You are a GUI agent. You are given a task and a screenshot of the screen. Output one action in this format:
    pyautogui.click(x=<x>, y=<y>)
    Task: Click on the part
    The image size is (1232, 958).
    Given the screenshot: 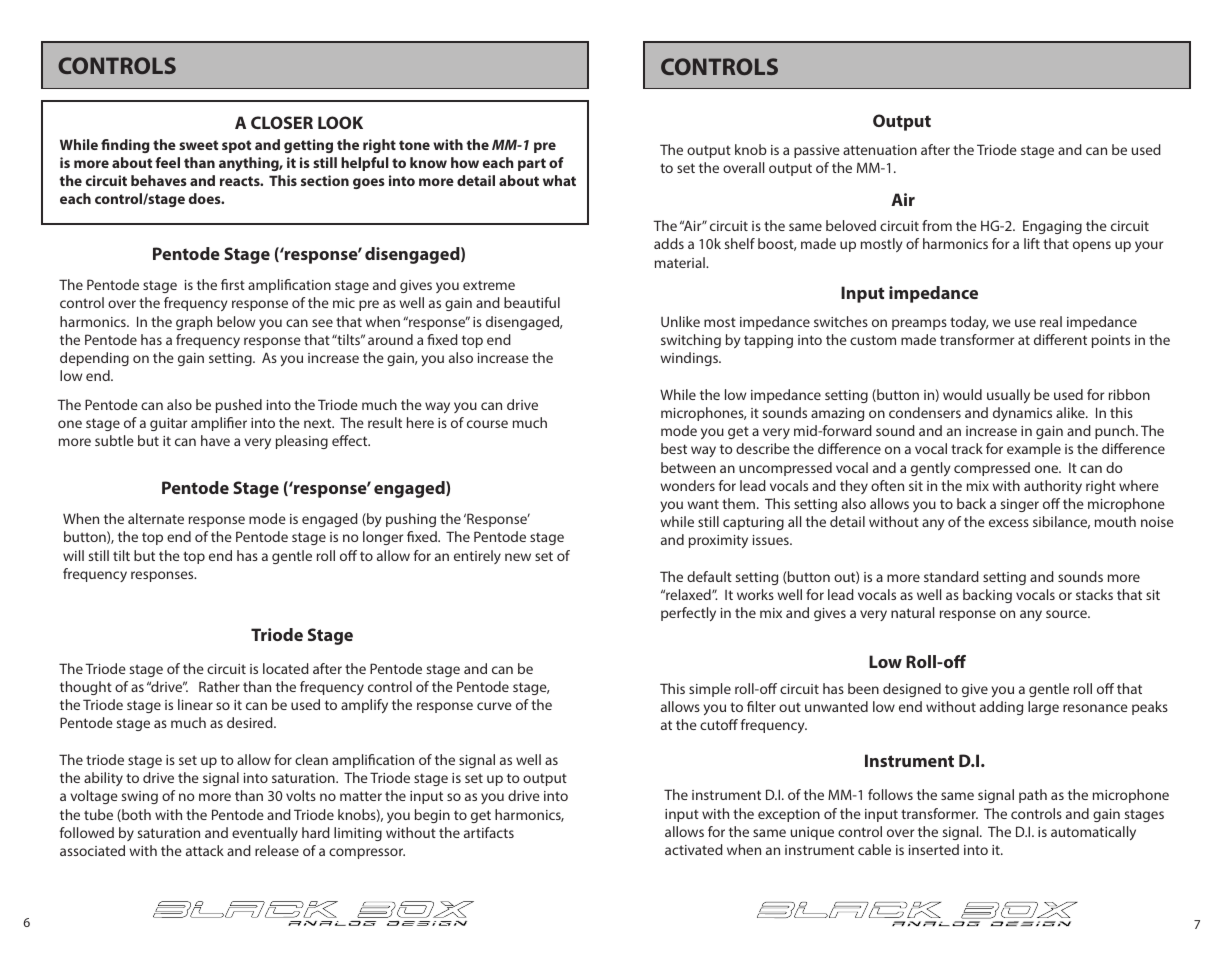 What is the action you would take?
    pyautogui.click(x=532, y=164)
